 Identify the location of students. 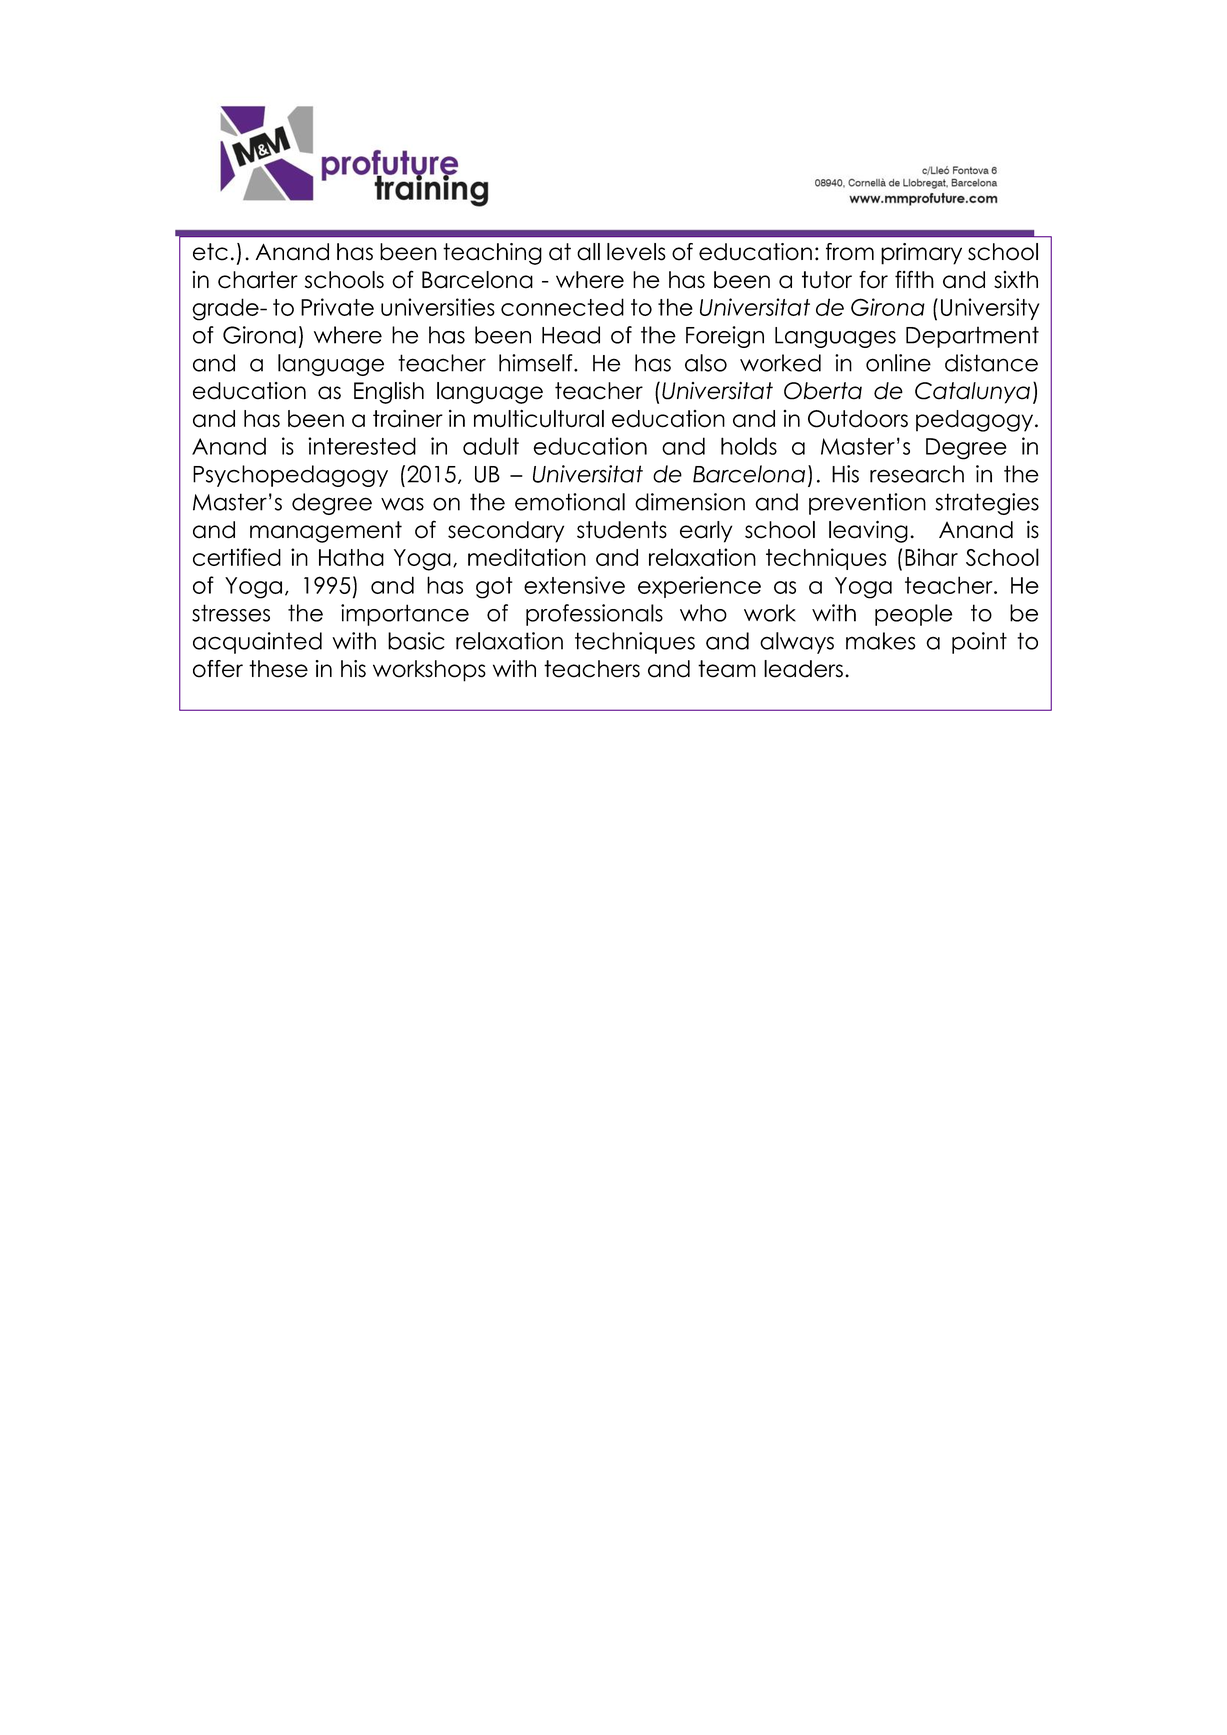
(622, 530).
